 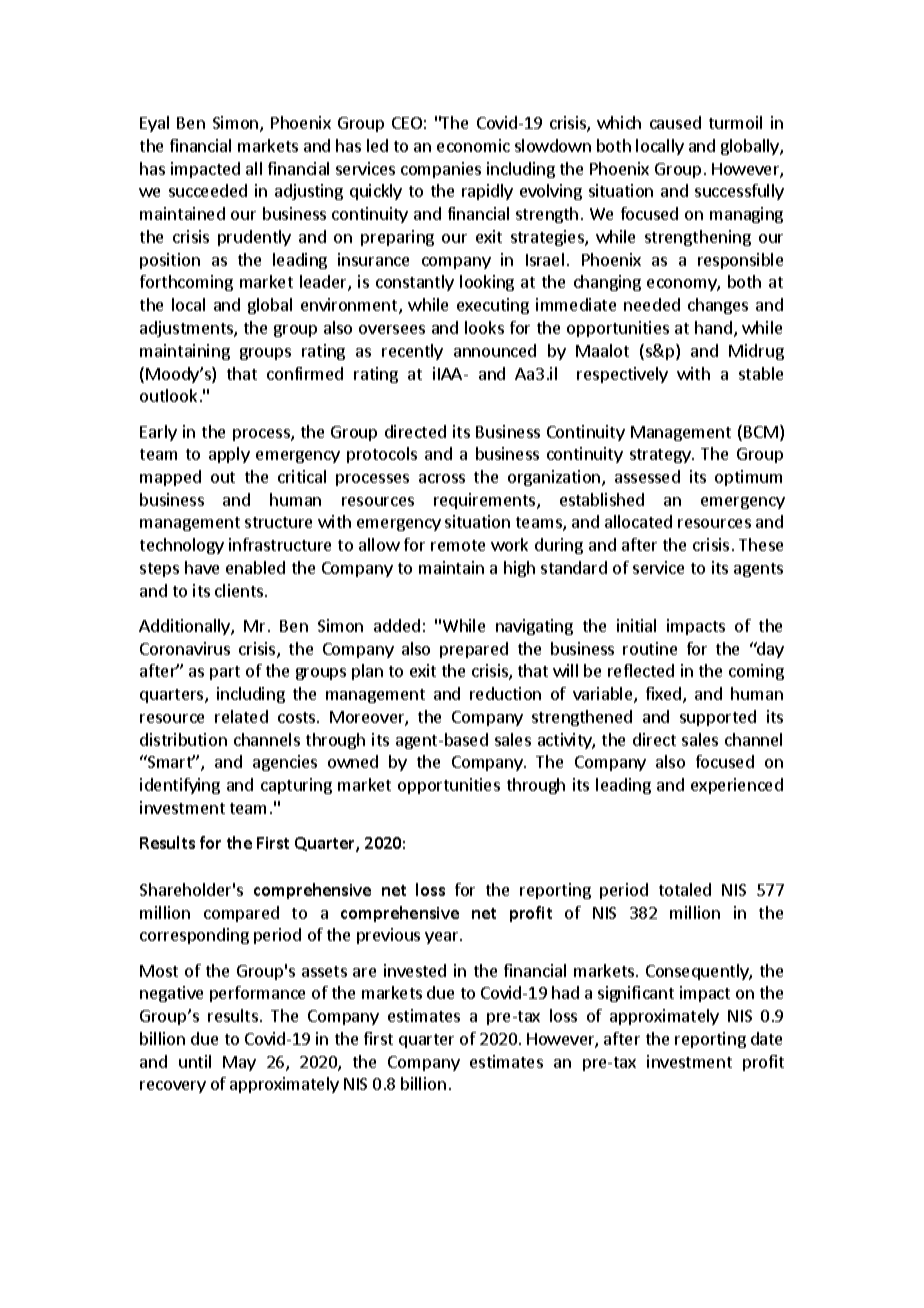 What do you see at coordinates (208, 190) in the page?
I see `succeeded` at bounding box center [208, 190].
